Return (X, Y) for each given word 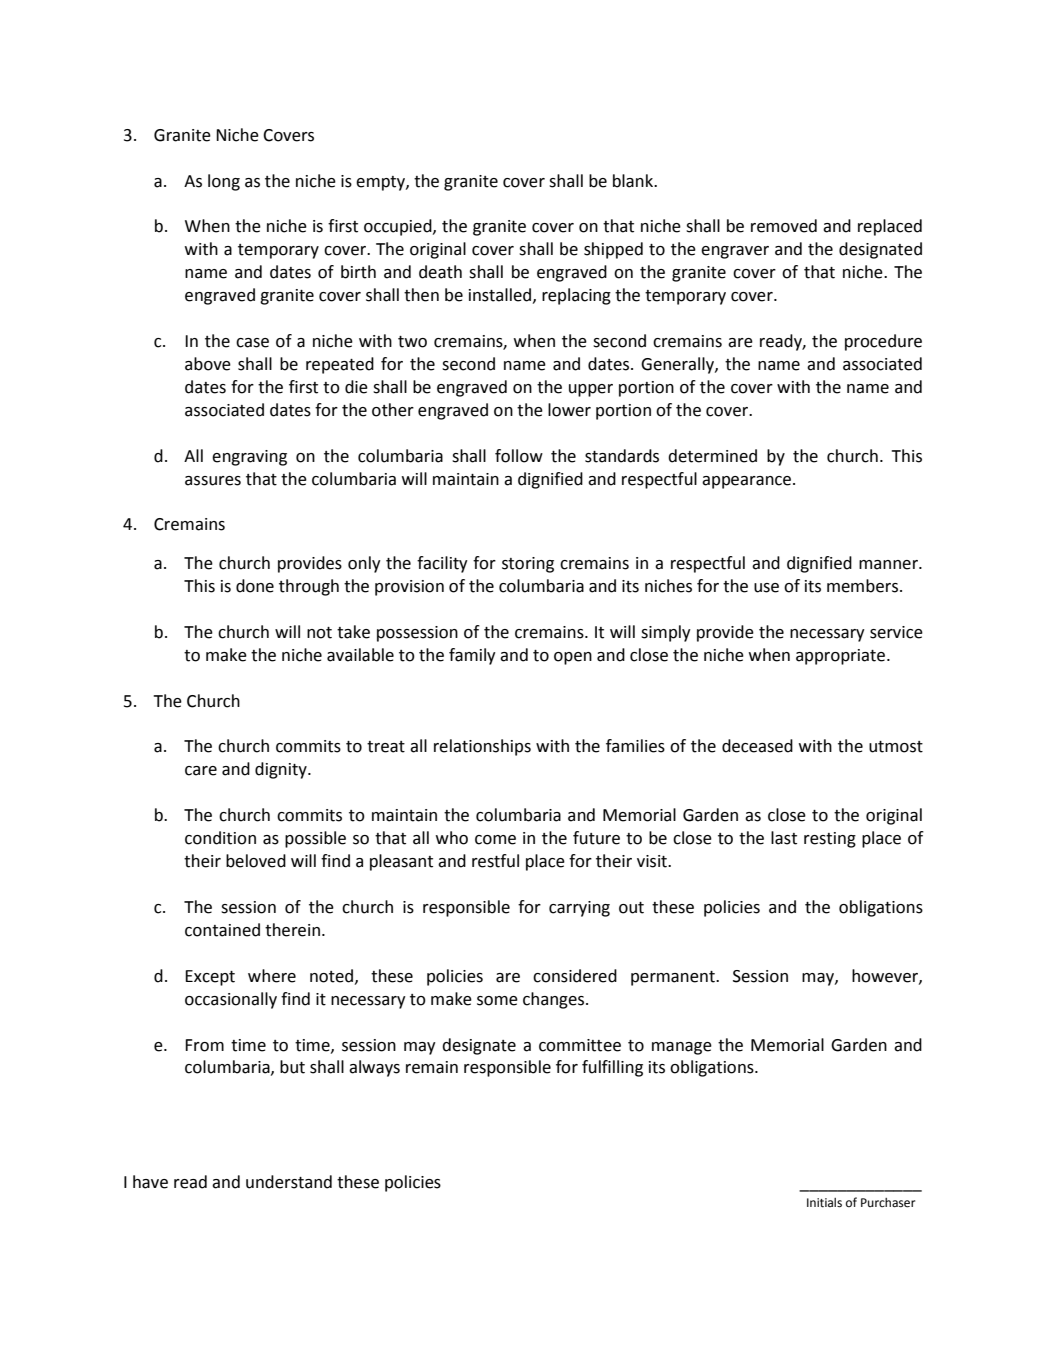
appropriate (842, 657)
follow (519, 456)
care (201, 771)
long (224, 182)
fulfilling (612, 1068)
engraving (249, 458)
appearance (748, 482)
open (573, 658)
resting (830, 840)
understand (289, 1182)
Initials (824, 1203)
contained (222, 930)
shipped (613, 250)
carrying (579, 909)
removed (784, 226)
